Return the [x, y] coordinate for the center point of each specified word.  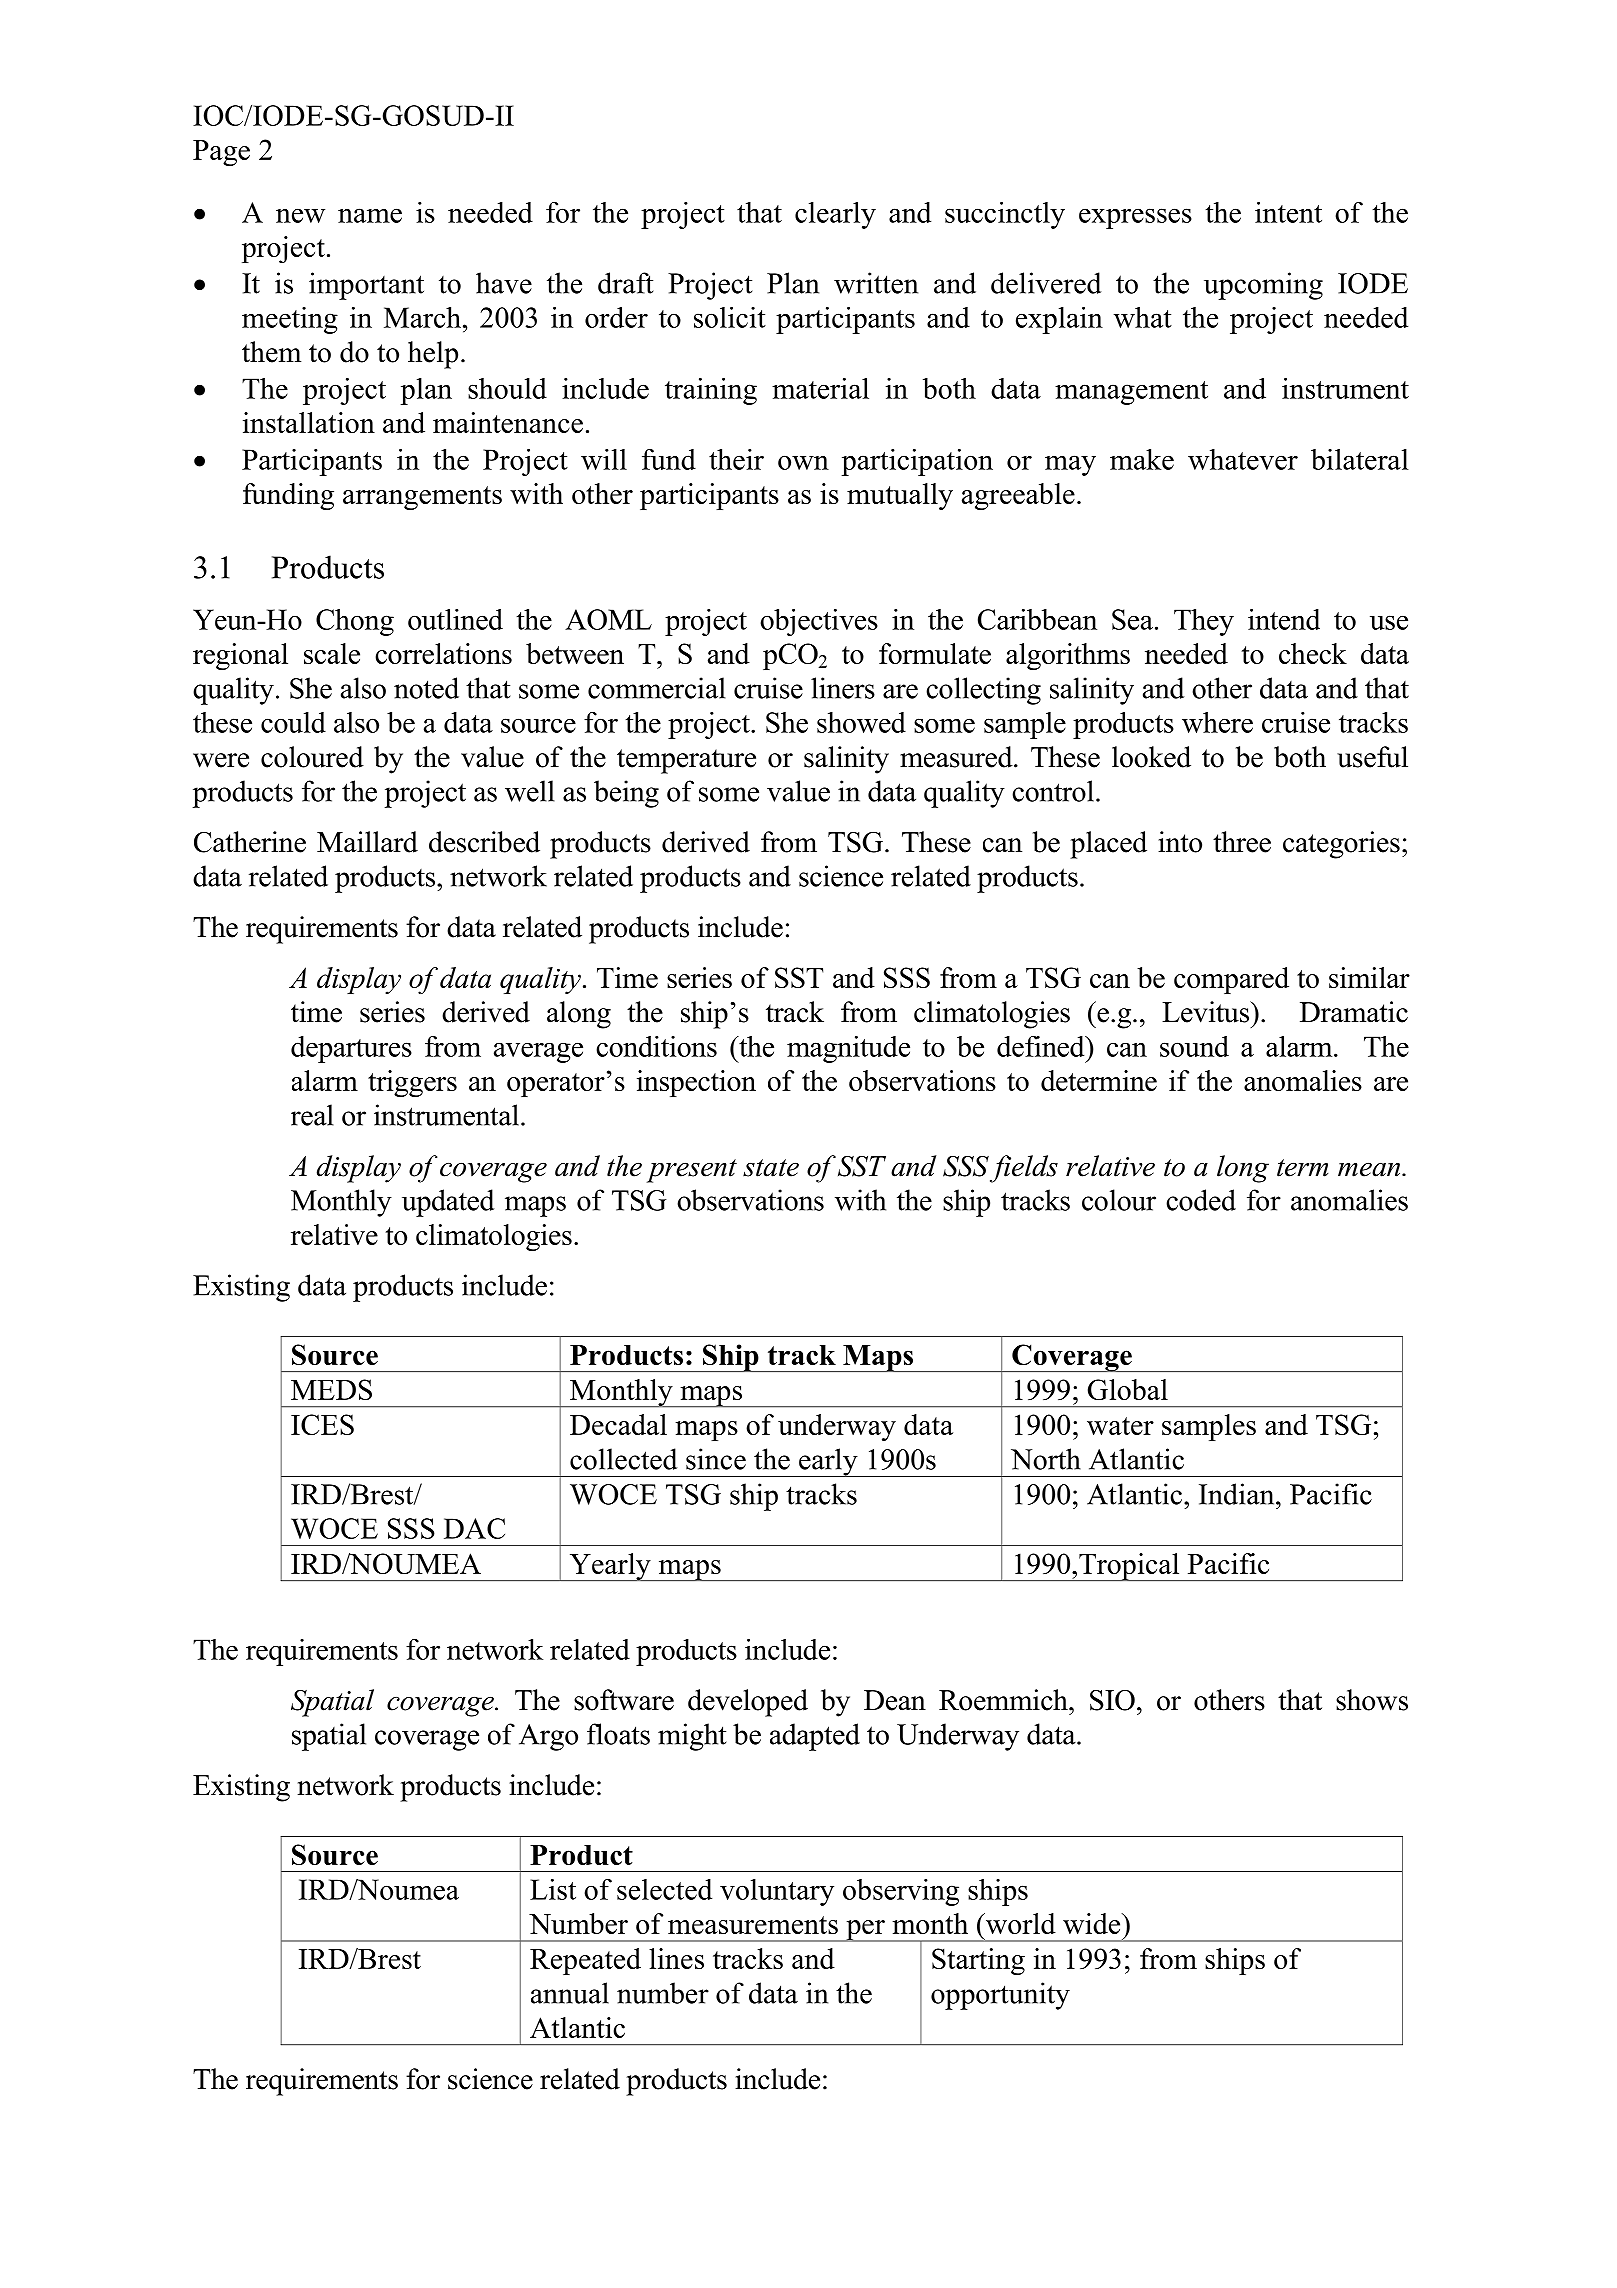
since [716, 1459]
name [370, 215]
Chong [355, 622]
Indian [1238, 1494]
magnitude [848, 1049]
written [876, 283]
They [1204, 622]
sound [1194, 1046]
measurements [753, 1925]
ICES [322, 1424]
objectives [819, 622]
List [553, 1889]
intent [1288, 212]
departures [351, 1049]
